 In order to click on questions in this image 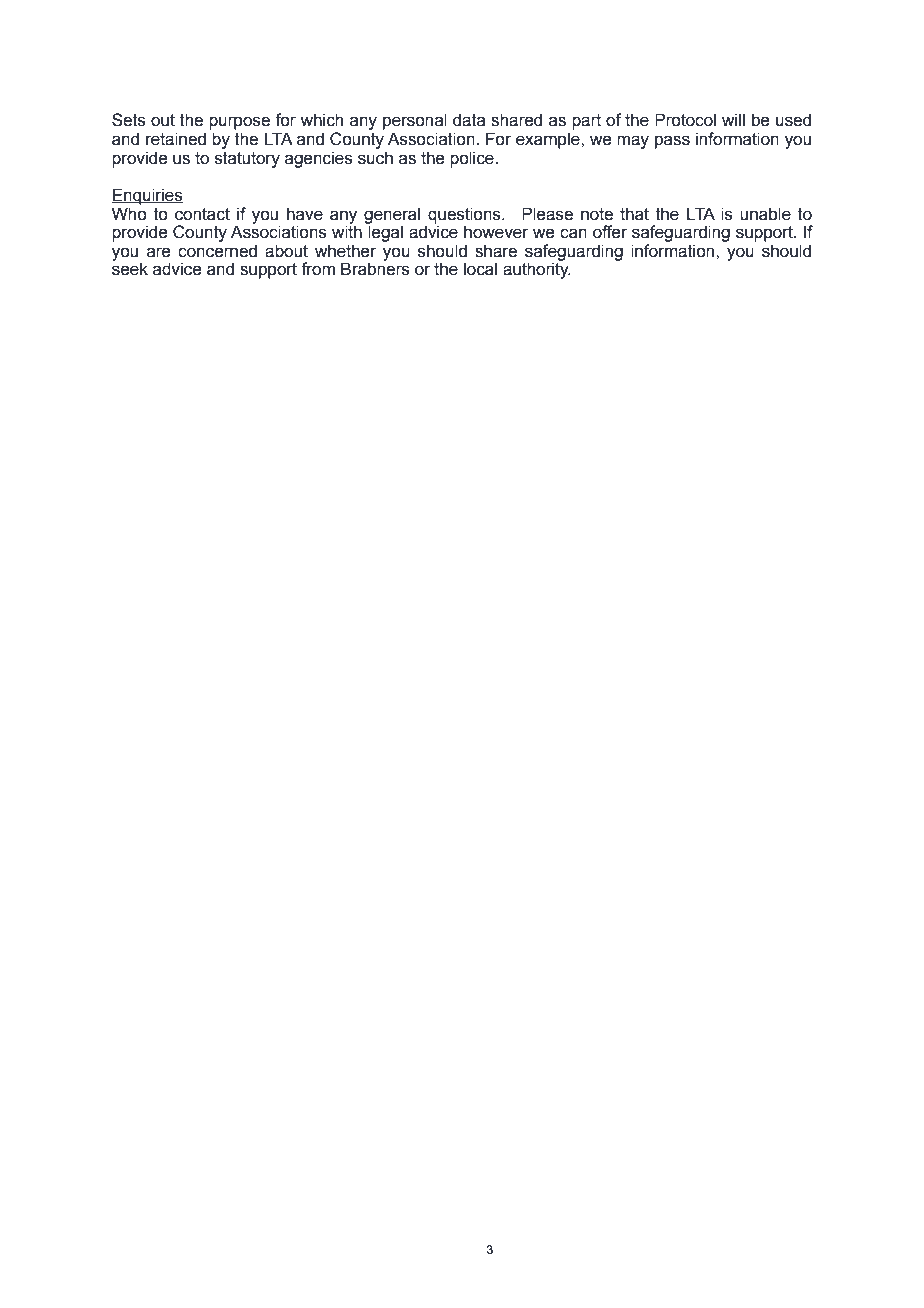, I will do `click(465, 215)`.
